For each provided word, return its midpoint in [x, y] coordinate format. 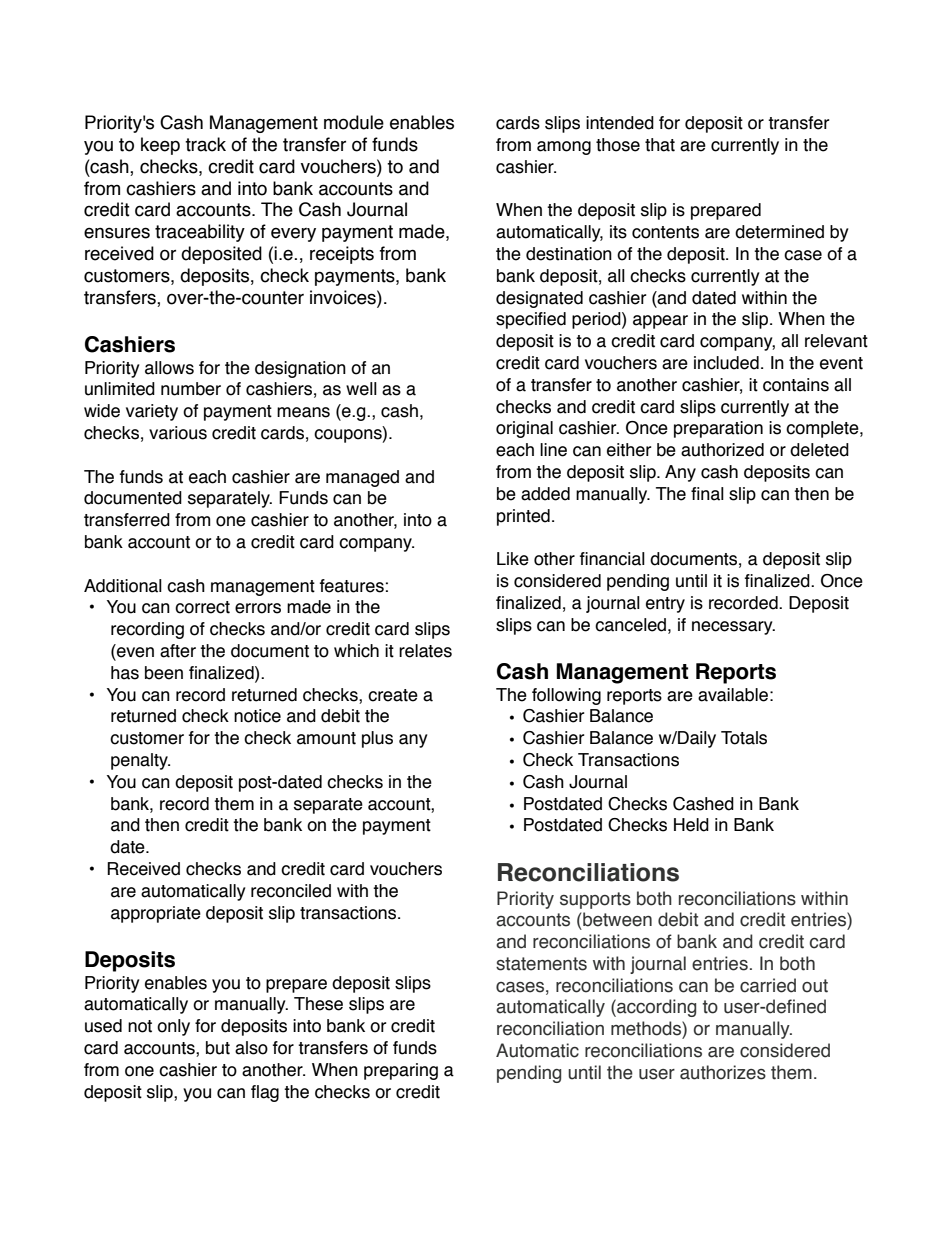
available [733, 695]
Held [691, 825]
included [726, 363]
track [205, 144]
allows [169, 368]
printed [523, 517]
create [393, 695]
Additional [123, 586]
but [218, 1048]
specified [531, 320]
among [564, 148]
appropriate [156, 914]
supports [595, 900]
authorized [722, 450]
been [164, 673]
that [660, 145]
